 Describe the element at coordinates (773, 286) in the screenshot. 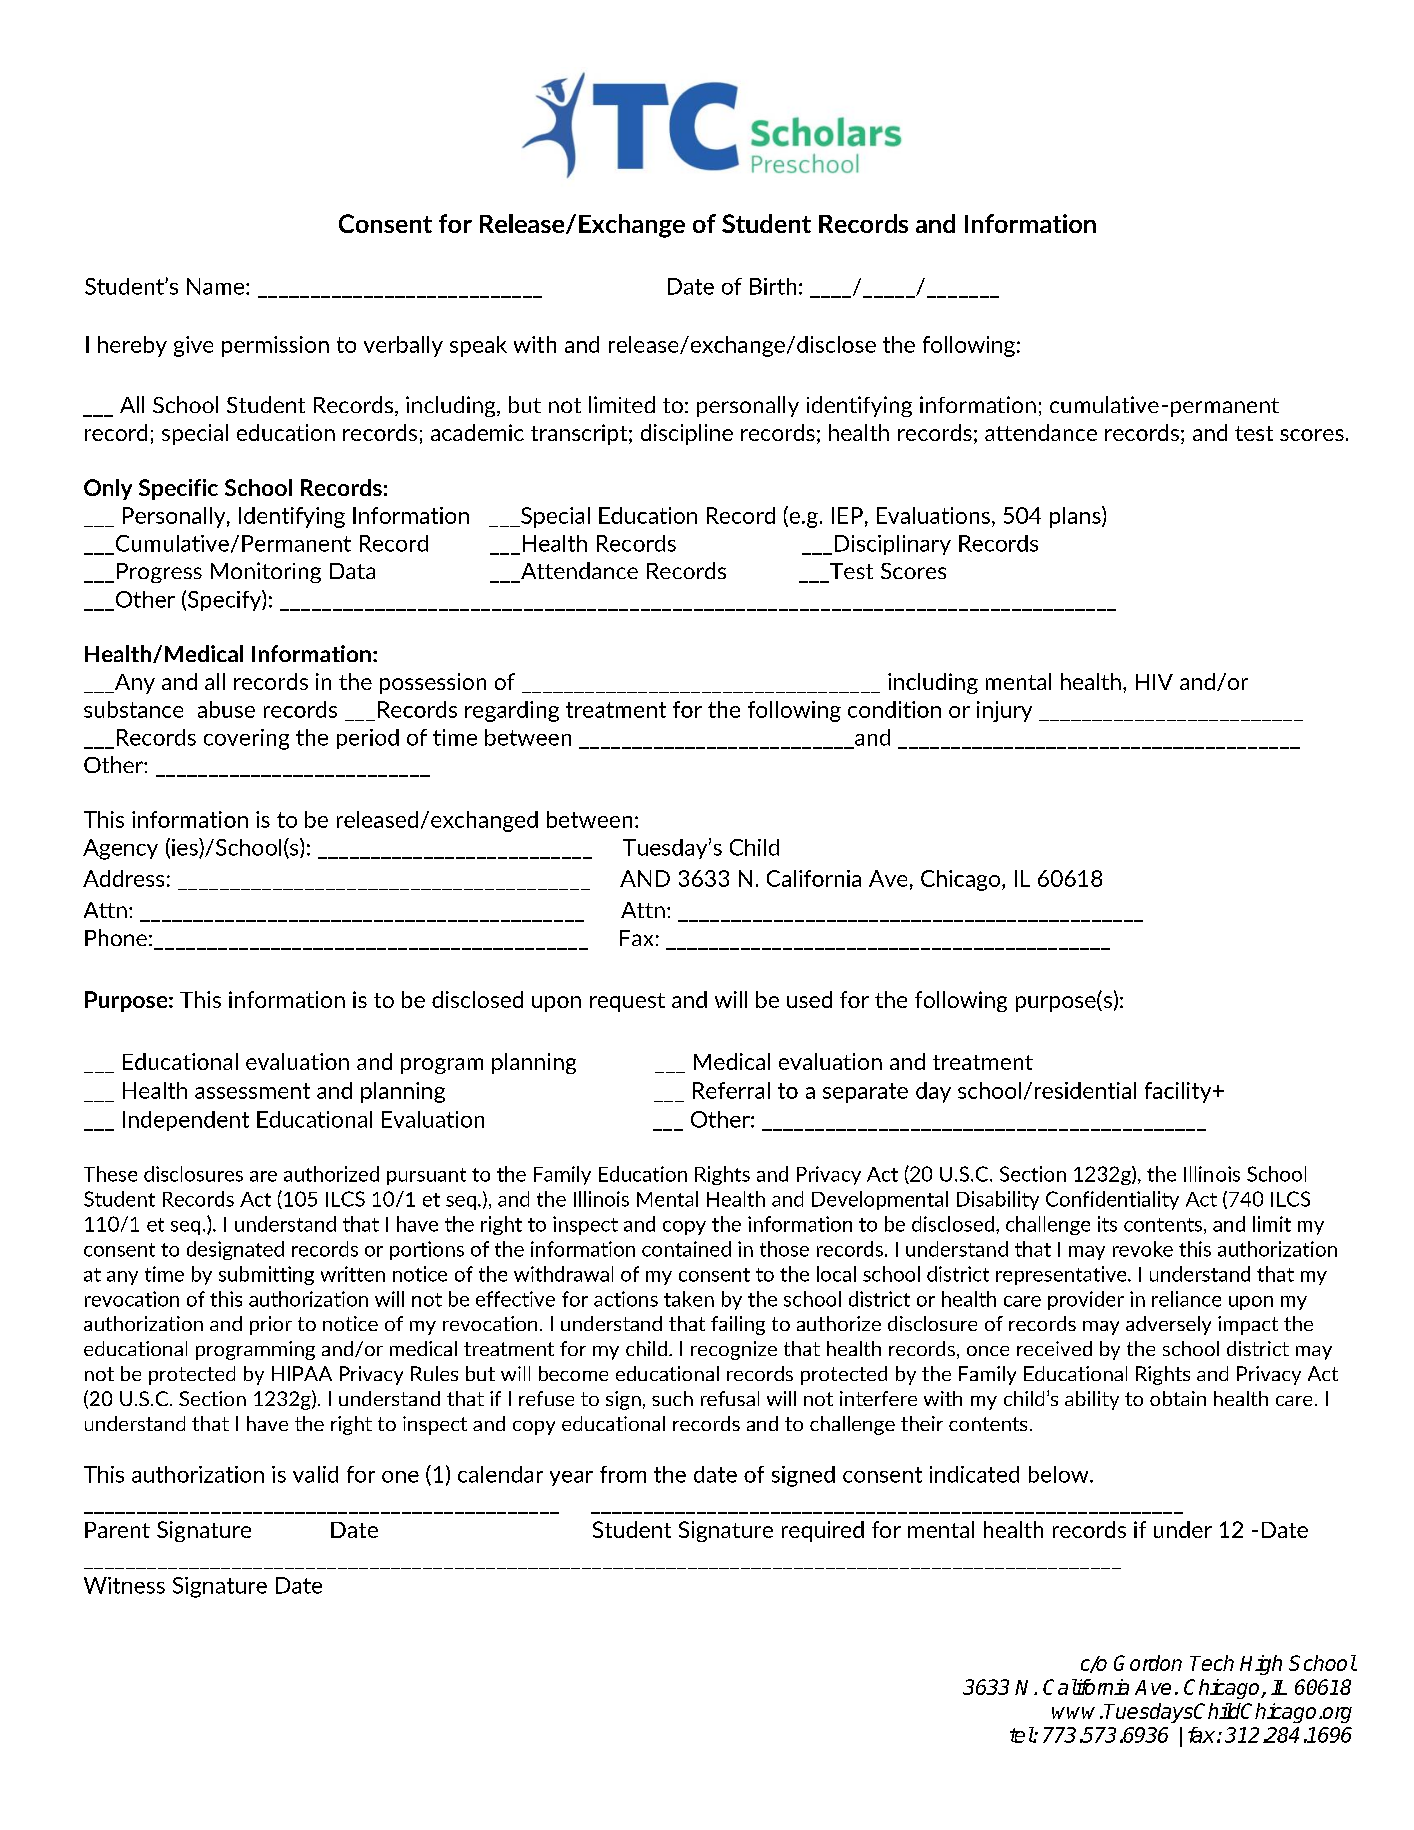

I see `Birth` at that location.
